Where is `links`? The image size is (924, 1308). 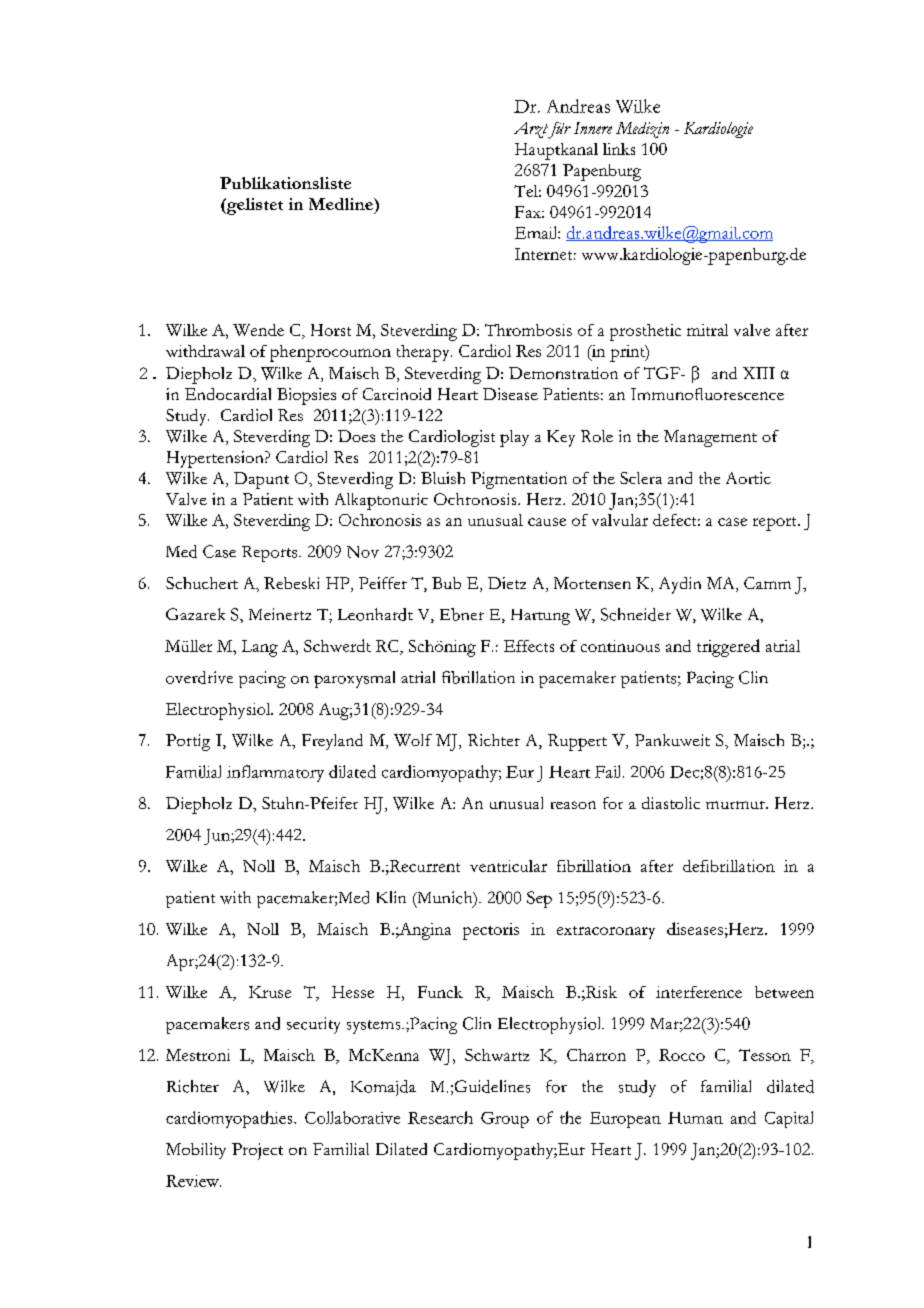
links is located at coordinates (619, 149).
